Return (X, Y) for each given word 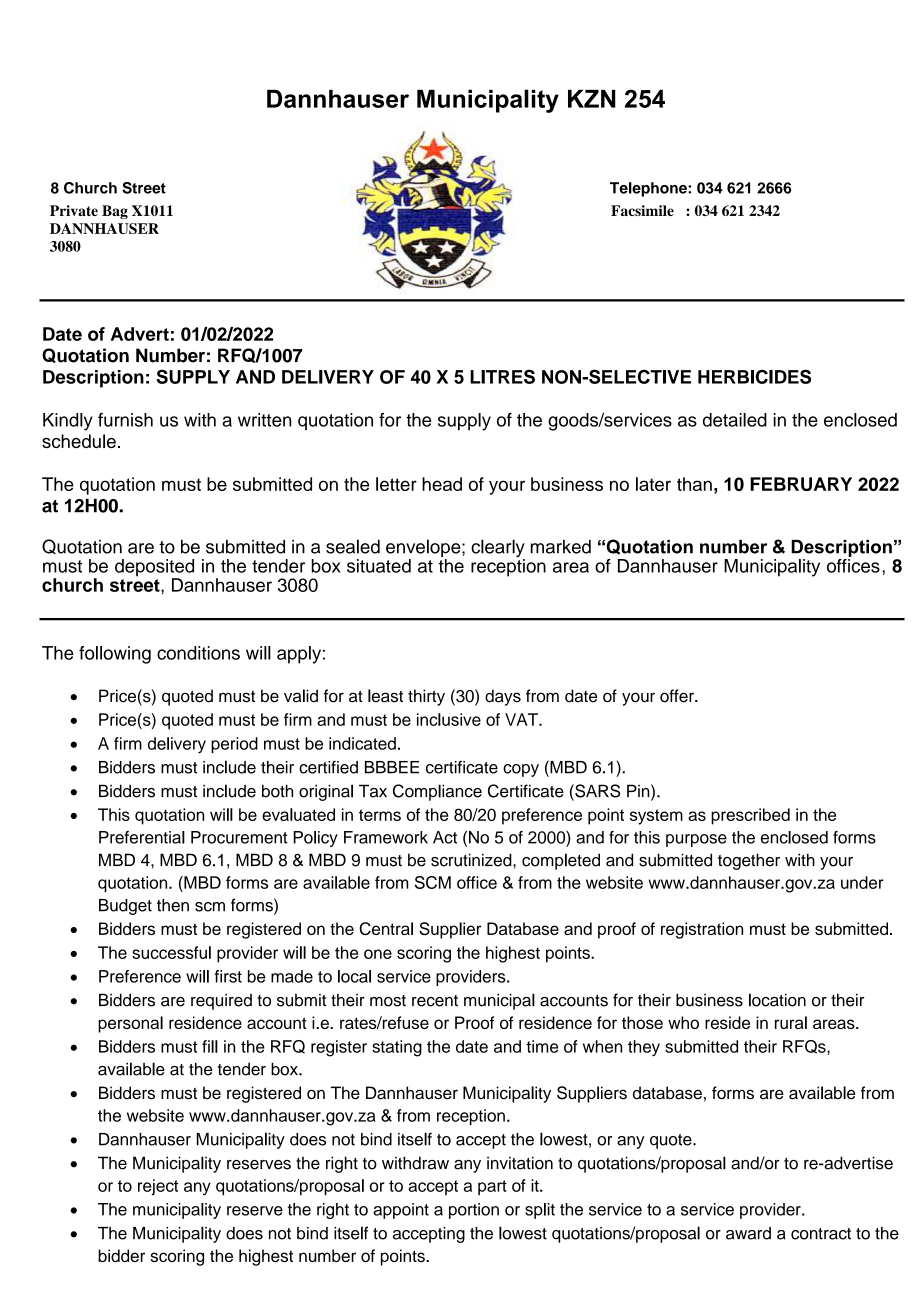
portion (474, 1211)
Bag (115, 212)
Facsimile (642, 210)
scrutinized (472, 860)
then (173, 905)
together (749, 861)
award (748, 1233)
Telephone (649, 189)
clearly (498, 549)
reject (158, 1187)
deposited (154, 569)
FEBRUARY (801, 484)
